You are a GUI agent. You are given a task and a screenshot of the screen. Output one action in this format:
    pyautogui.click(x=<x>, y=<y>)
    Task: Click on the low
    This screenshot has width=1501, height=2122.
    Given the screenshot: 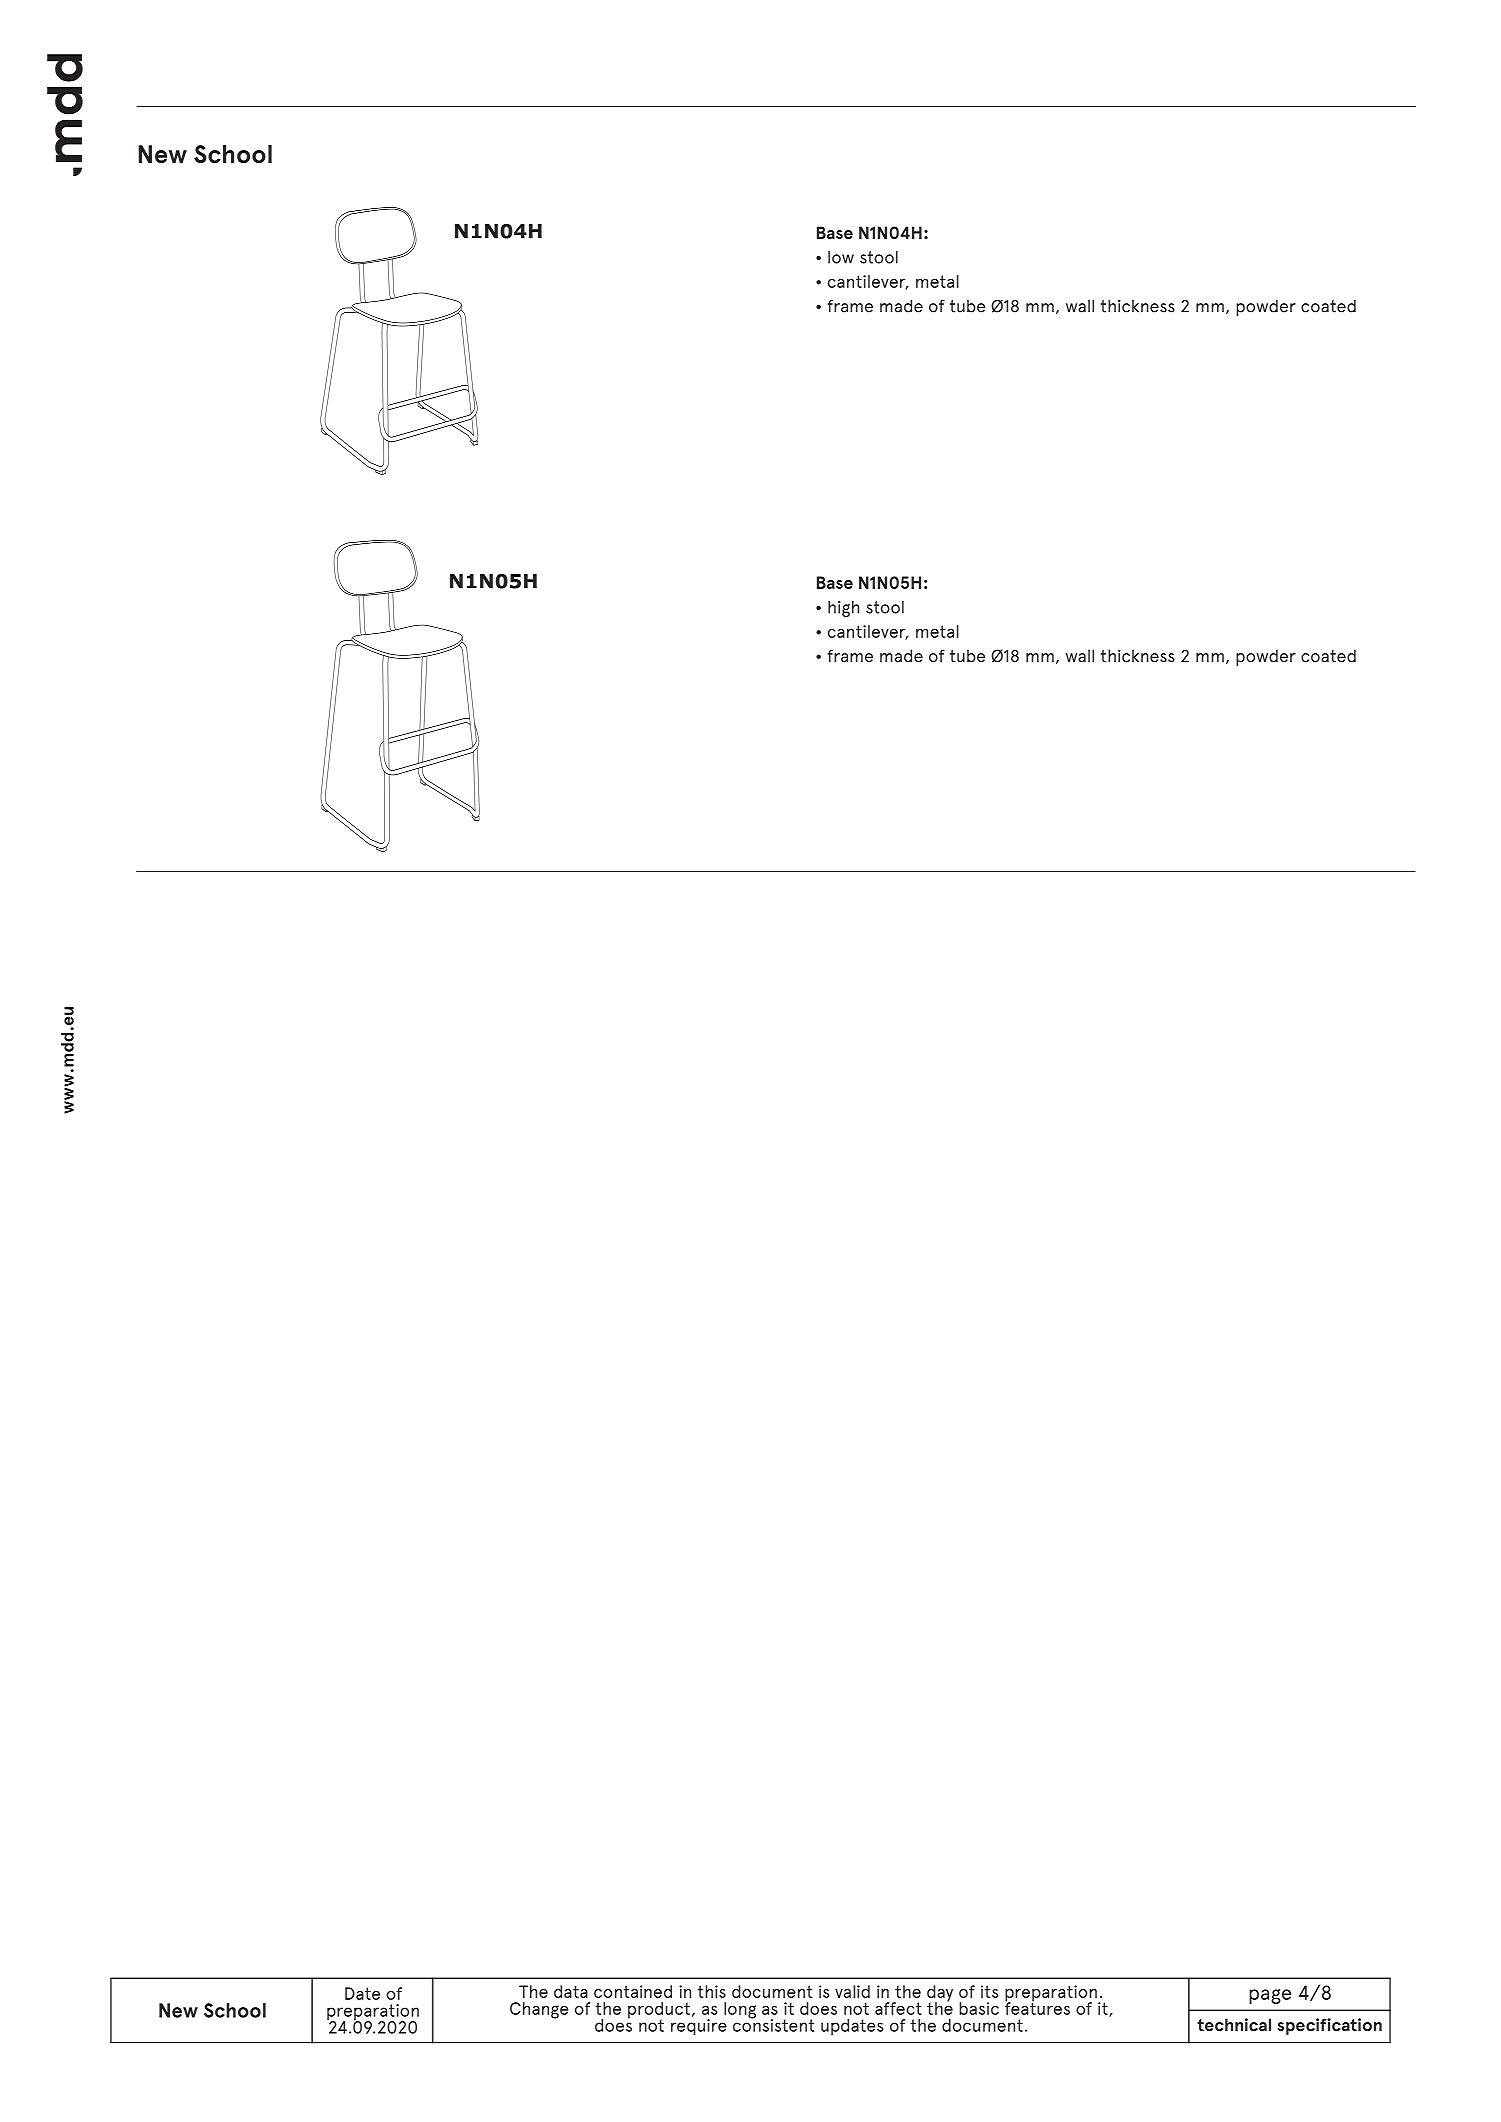 What is the action you would take?
    pyautogui.click(x=841, y=257)
